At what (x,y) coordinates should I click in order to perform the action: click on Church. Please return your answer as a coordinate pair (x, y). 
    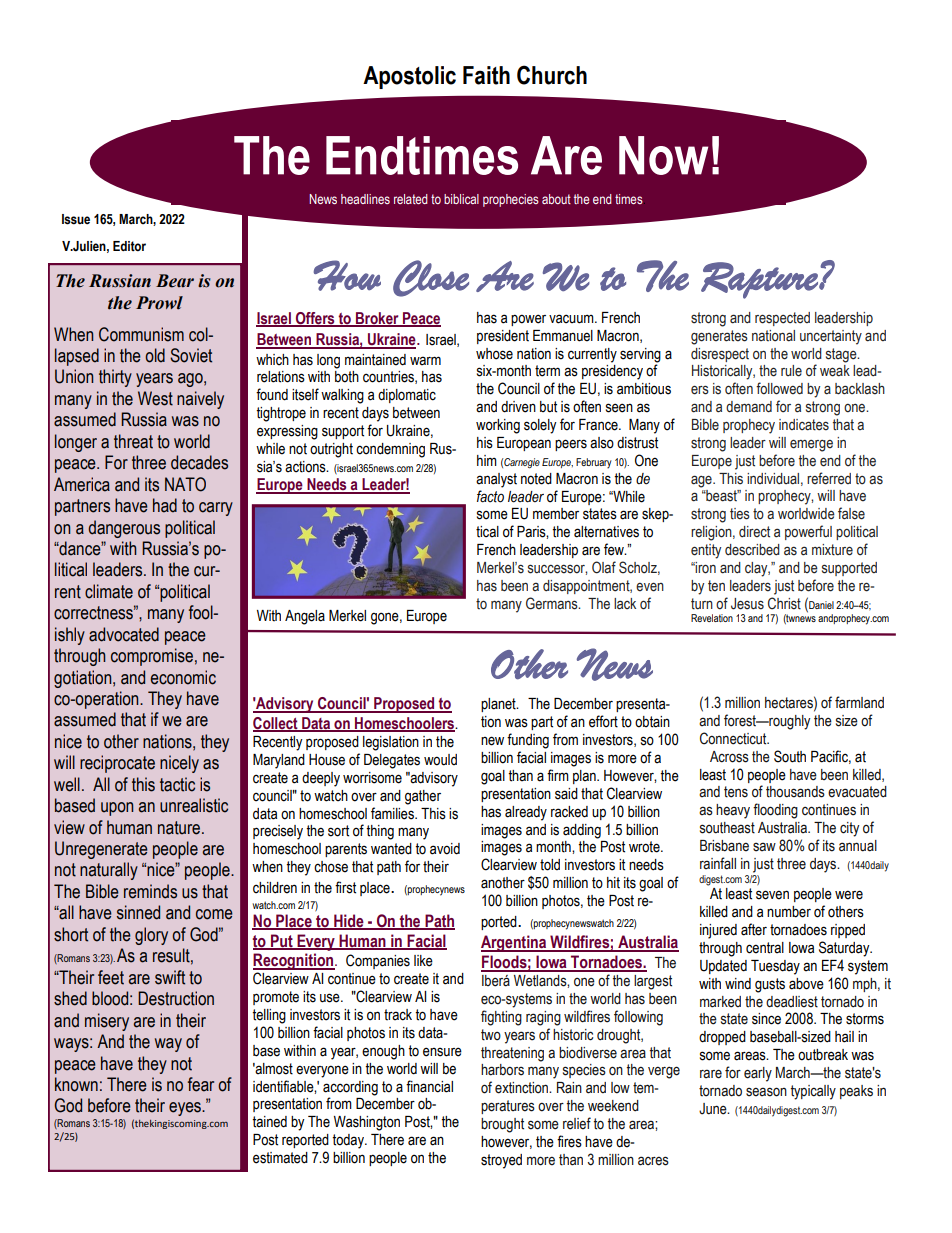
    Looking at the image, I should click on (552, 75).
